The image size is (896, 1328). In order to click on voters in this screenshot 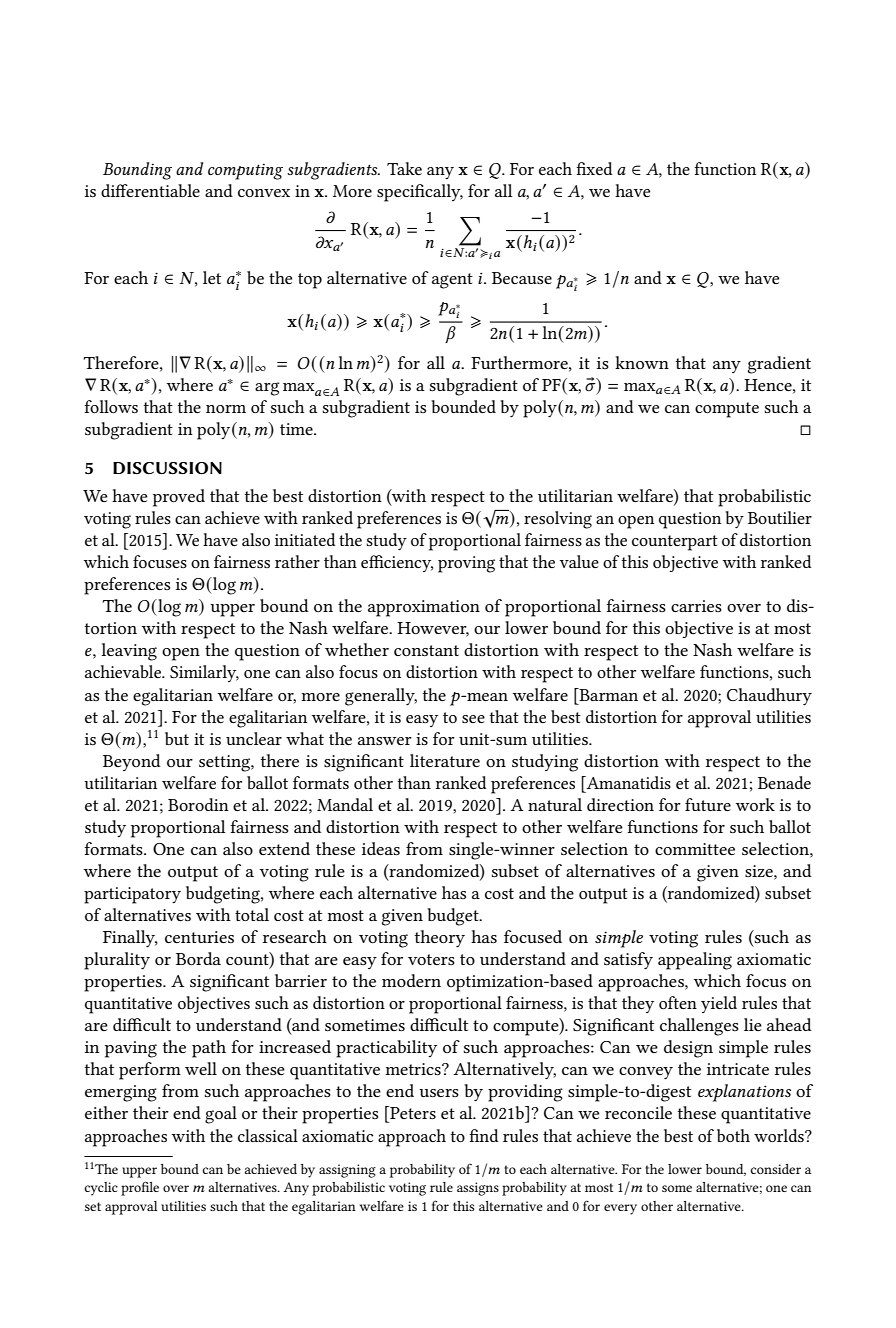, I will do `click(431, 959)`.
